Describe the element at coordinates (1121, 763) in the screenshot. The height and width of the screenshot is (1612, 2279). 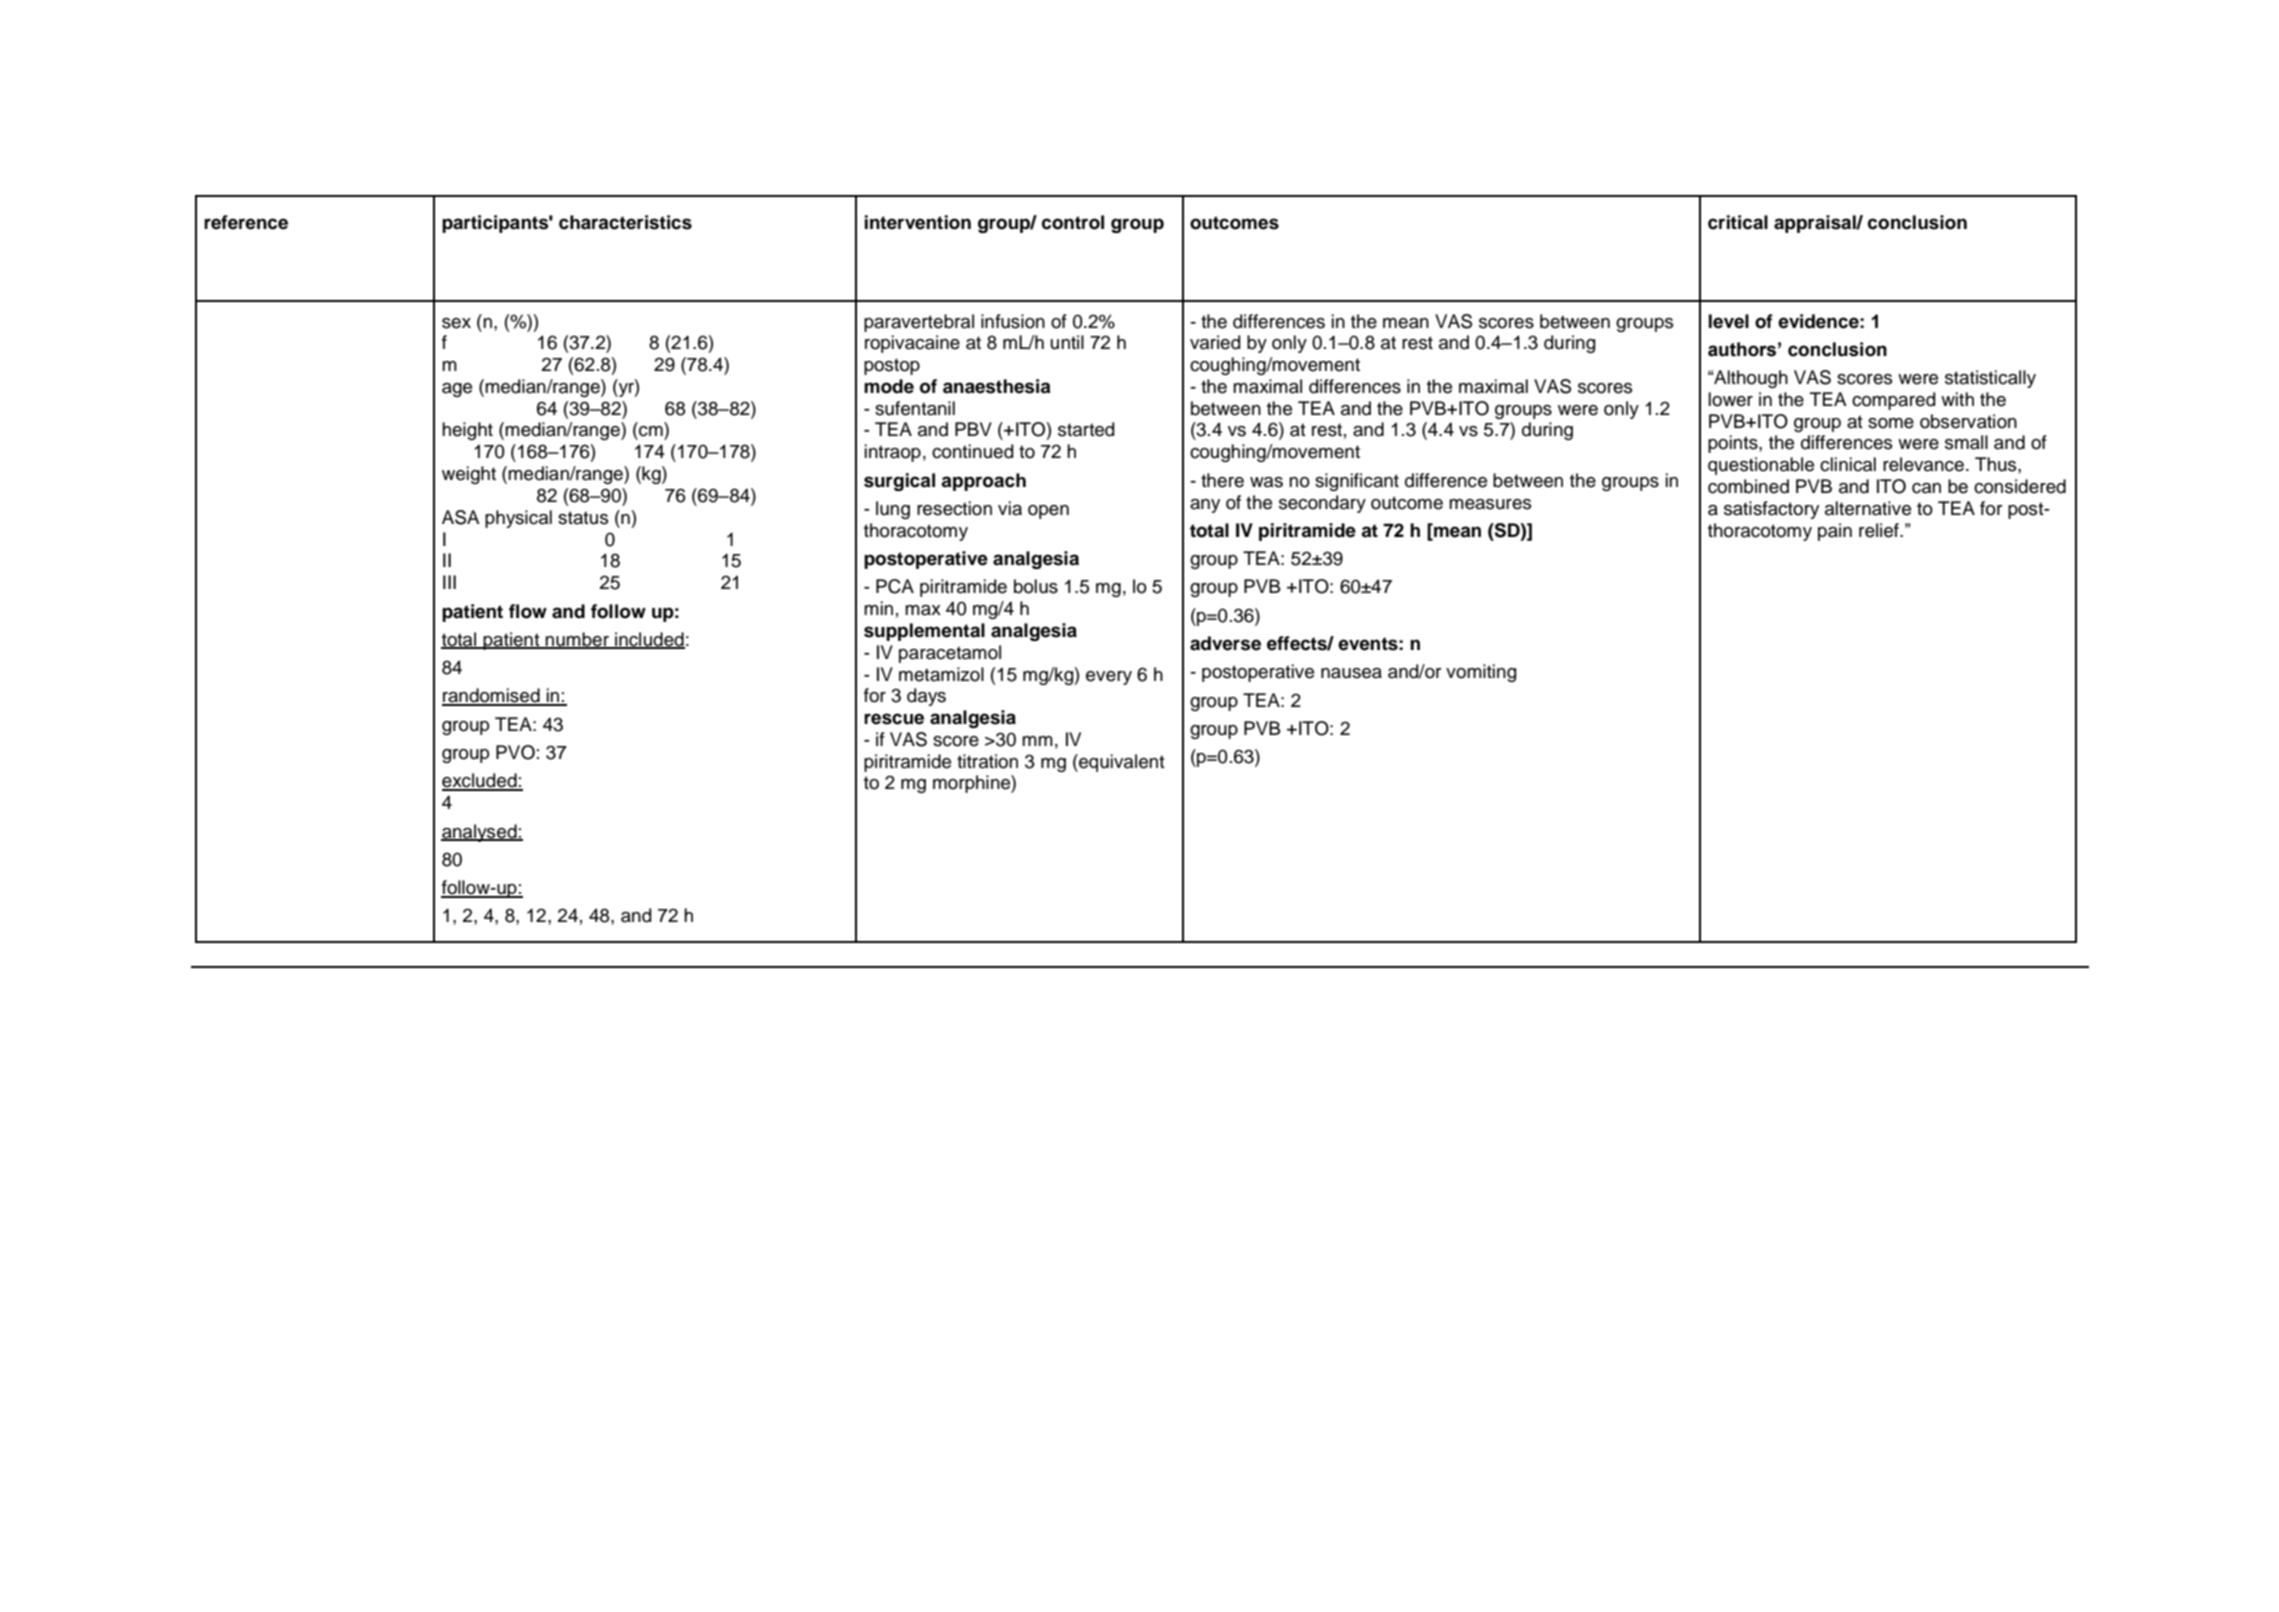
I see `equivalent` at that location.
